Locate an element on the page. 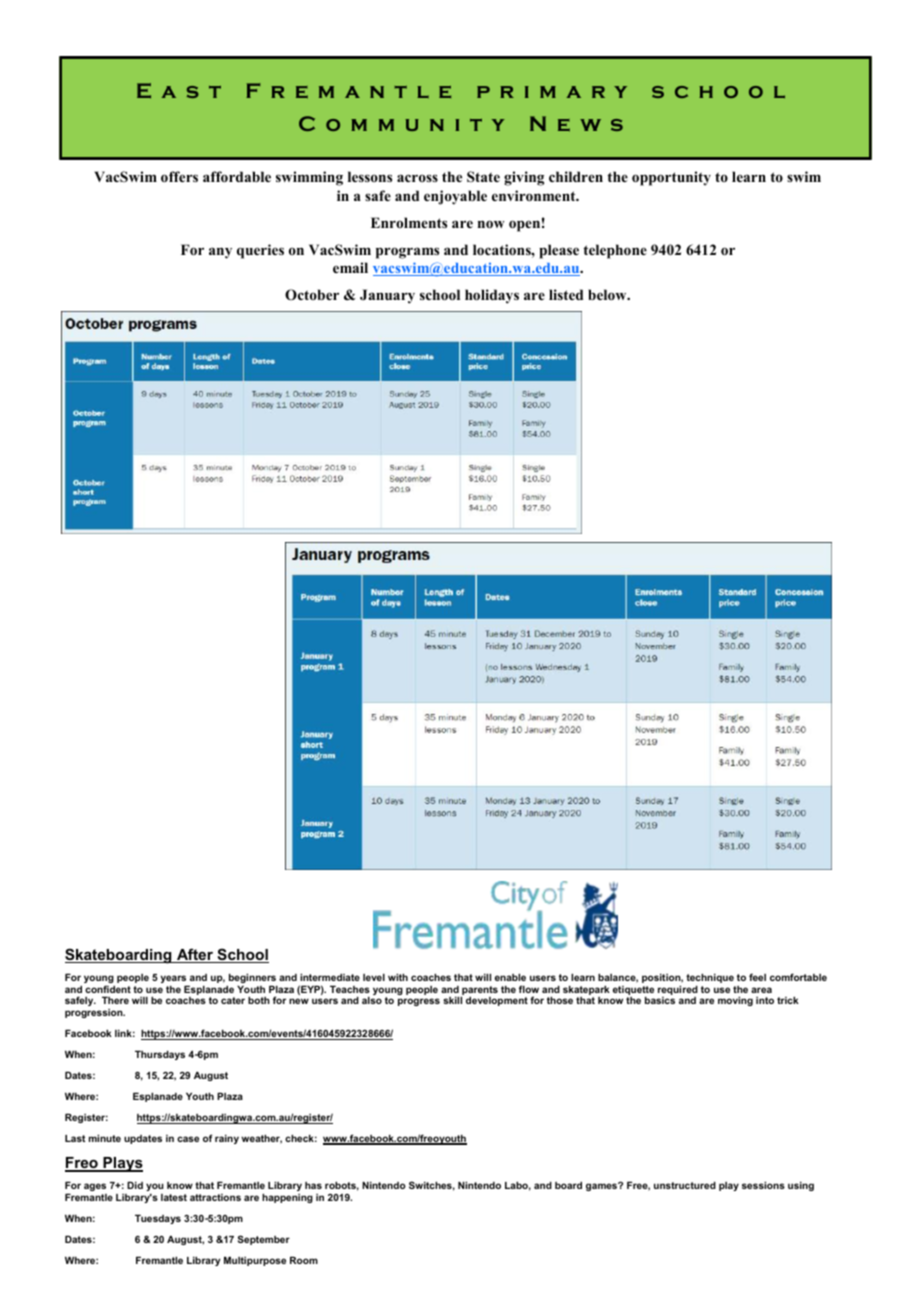 The width and height of the image is (924, 1308). with is located at coordinates (398, 977).
